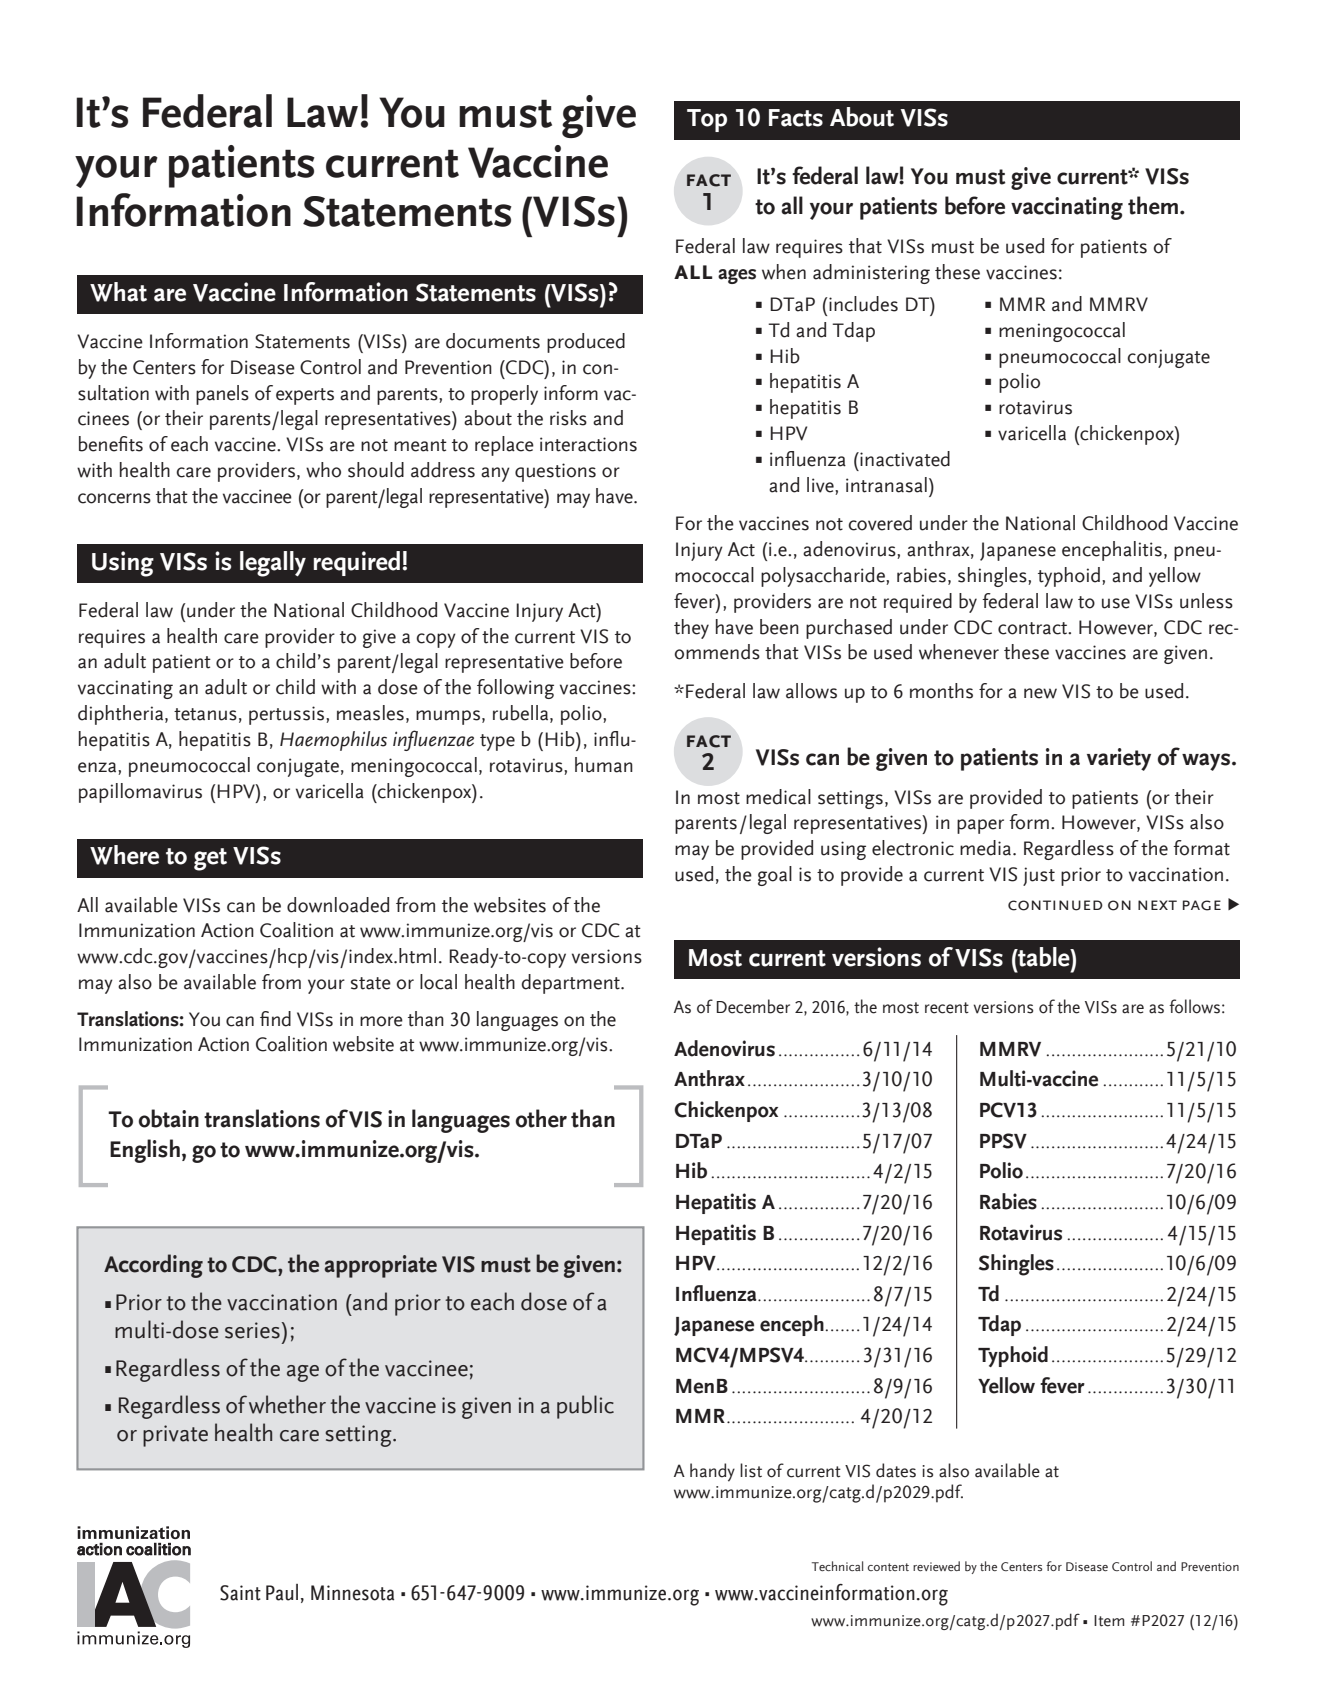  What do you see at coordinates (1109, 1621) in the screenshot?
I see `Item` at bounding box center [1109, 1621].
